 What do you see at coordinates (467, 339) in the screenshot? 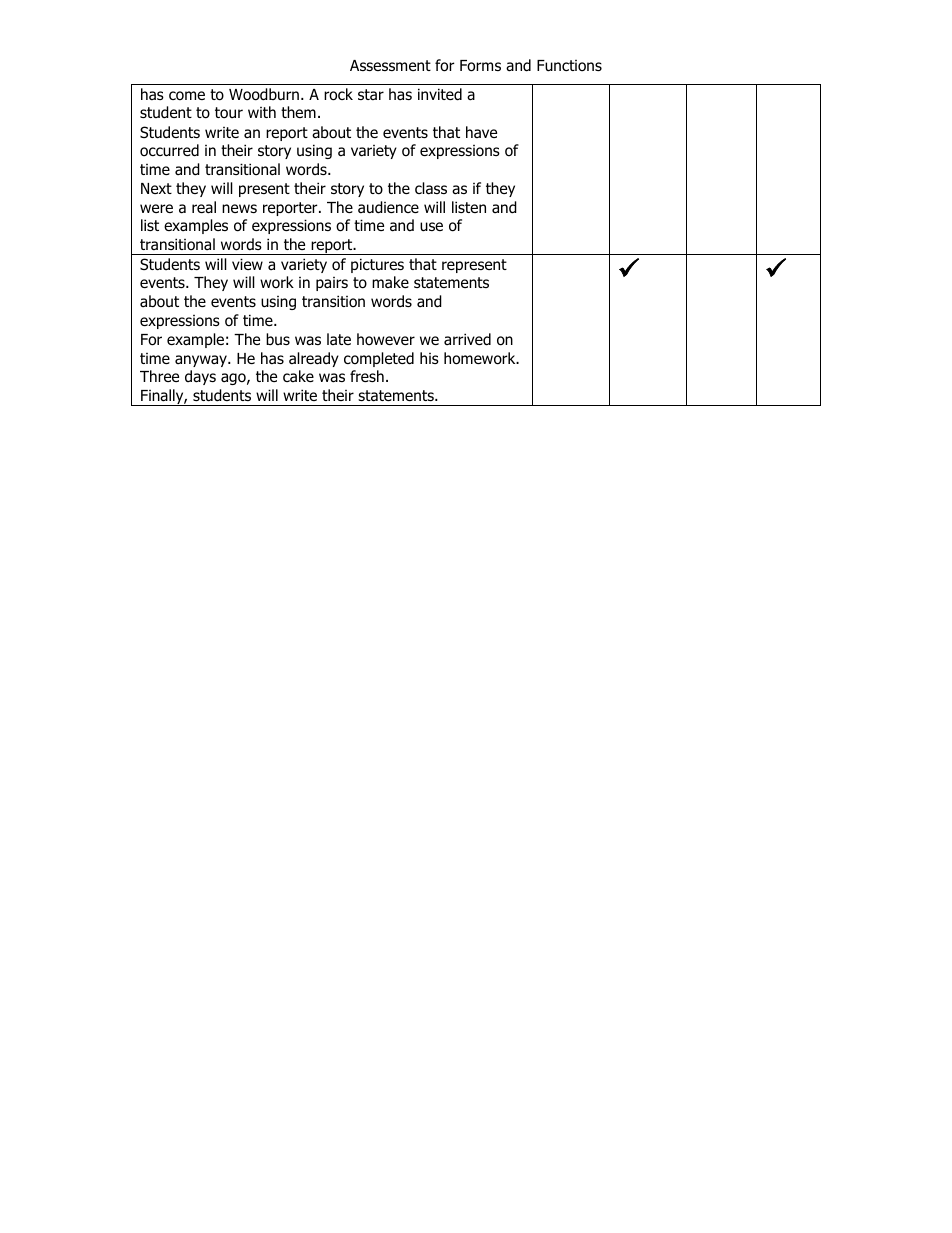
I see `arrived` at bounding box center [467, 339].
